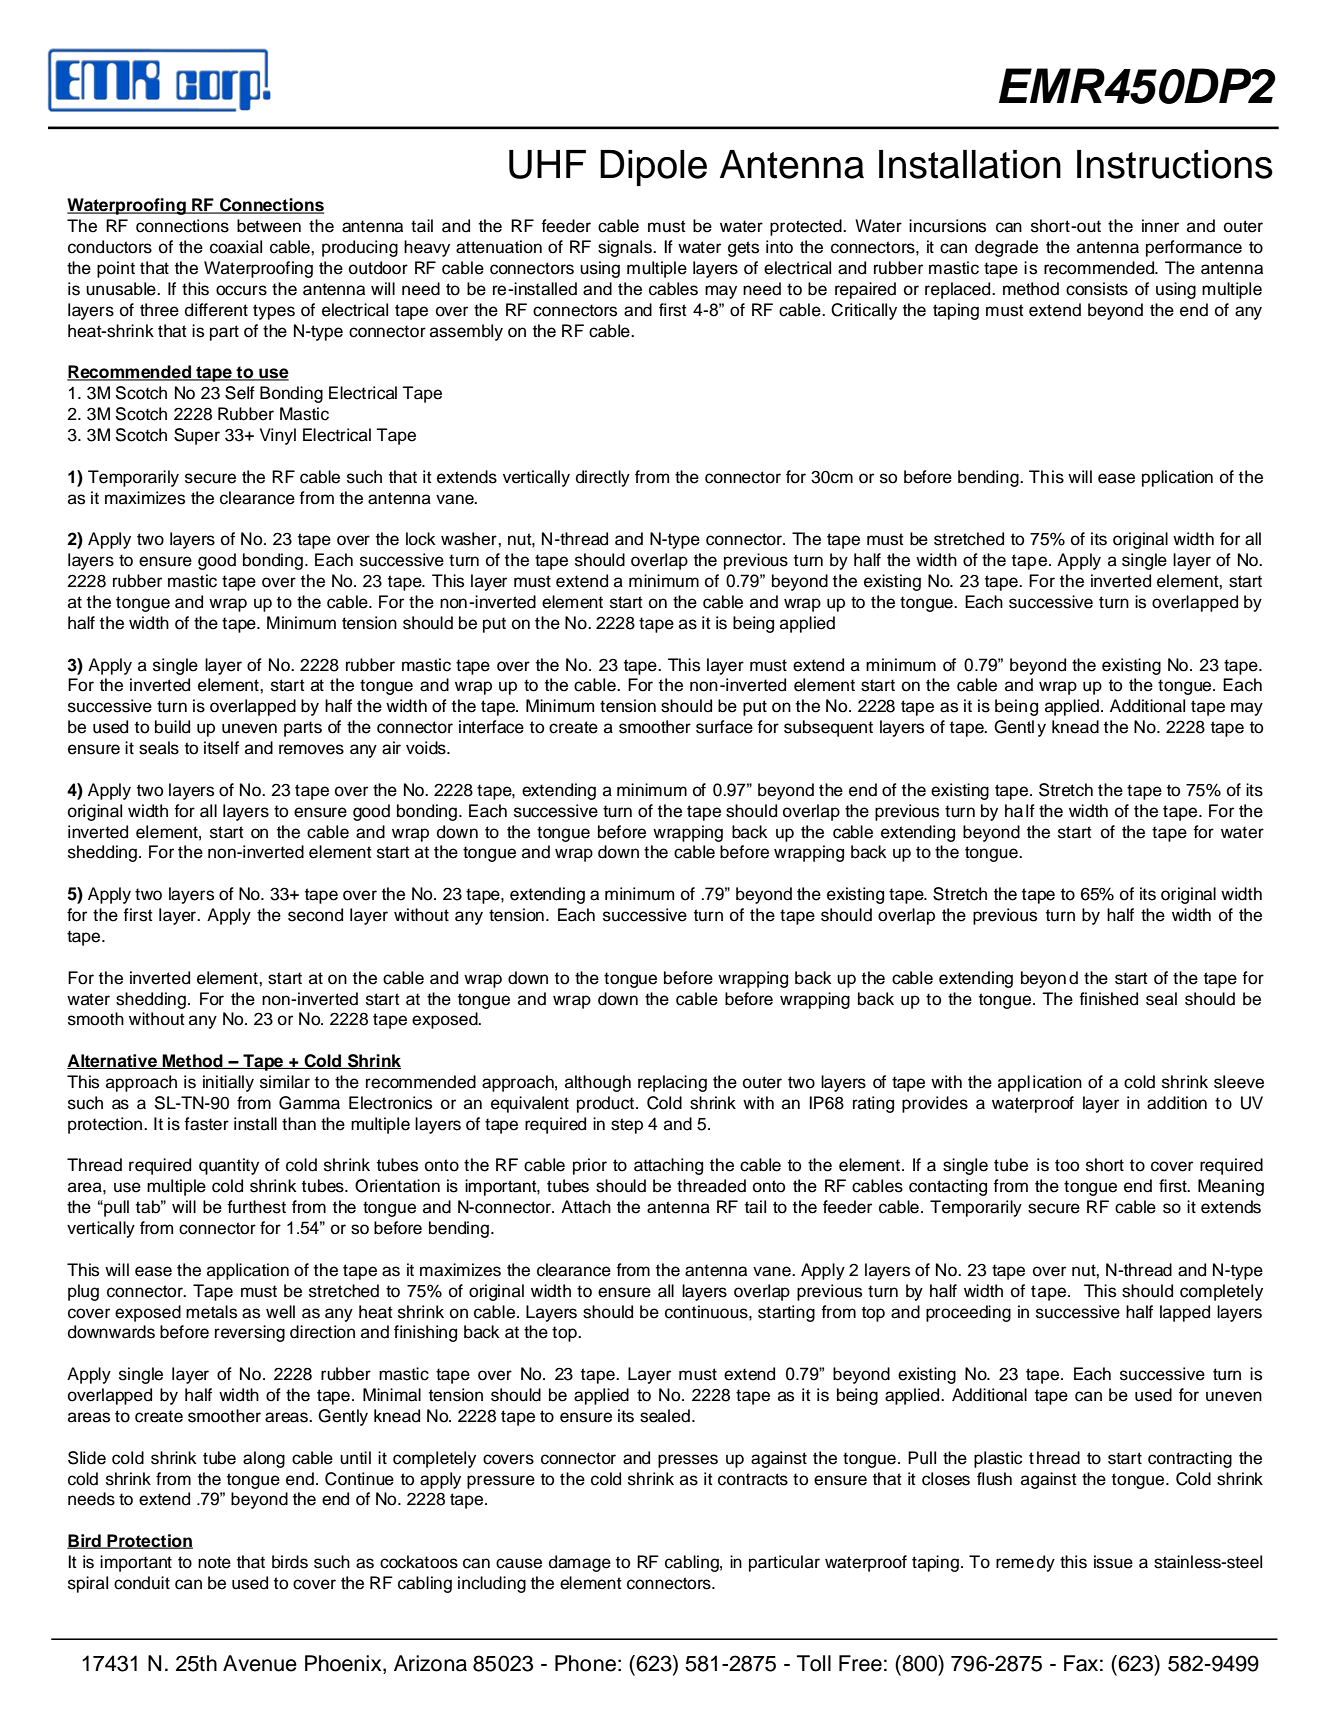 The width and height of the screenshot is (1330, 1721). What do you see at coordinates (672, 1083) in the screenshot?
I see `replacing` at bounding box center [672, 1083].
